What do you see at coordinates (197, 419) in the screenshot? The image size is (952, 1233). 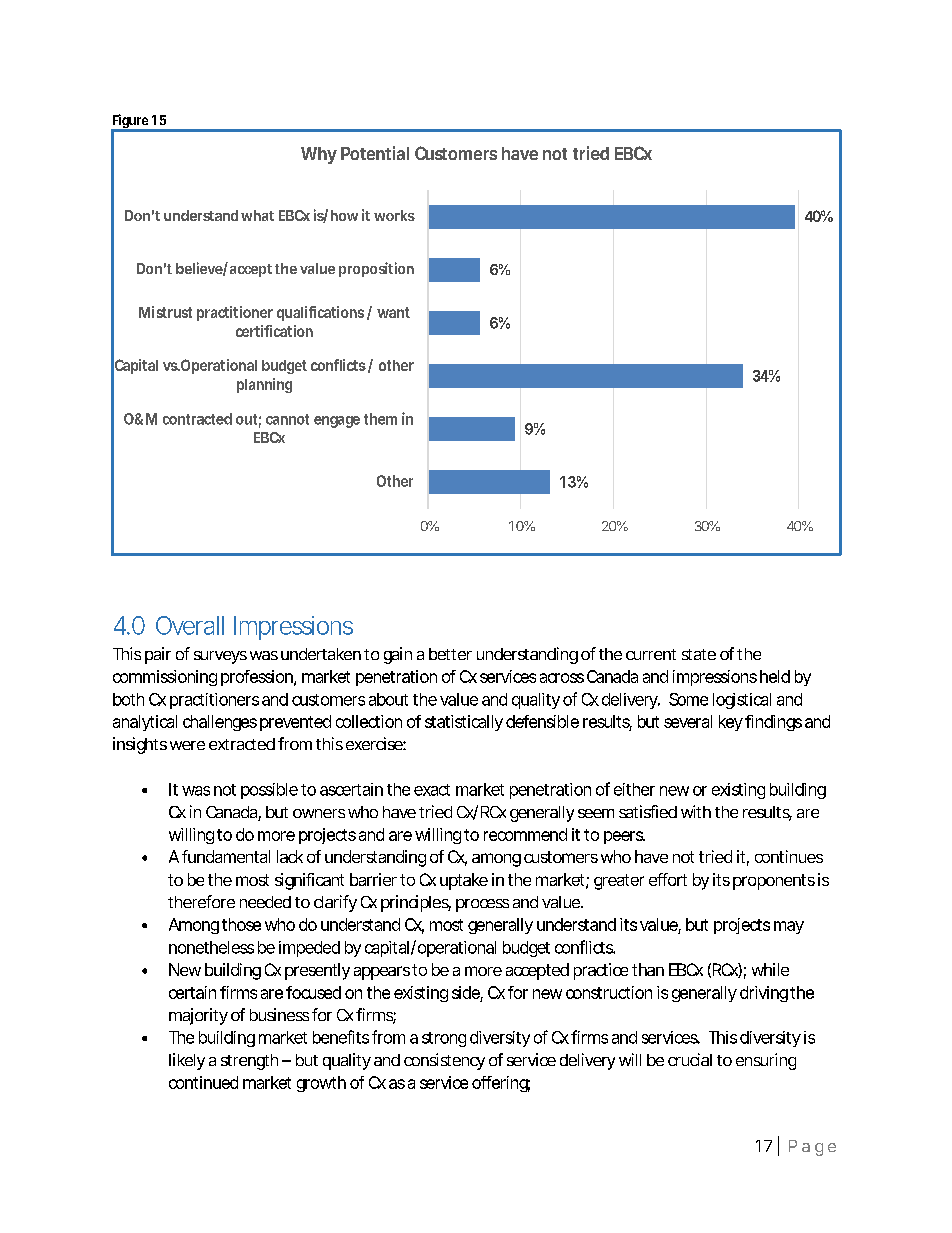 I see `contracted` at bounding box center [197, 419].
